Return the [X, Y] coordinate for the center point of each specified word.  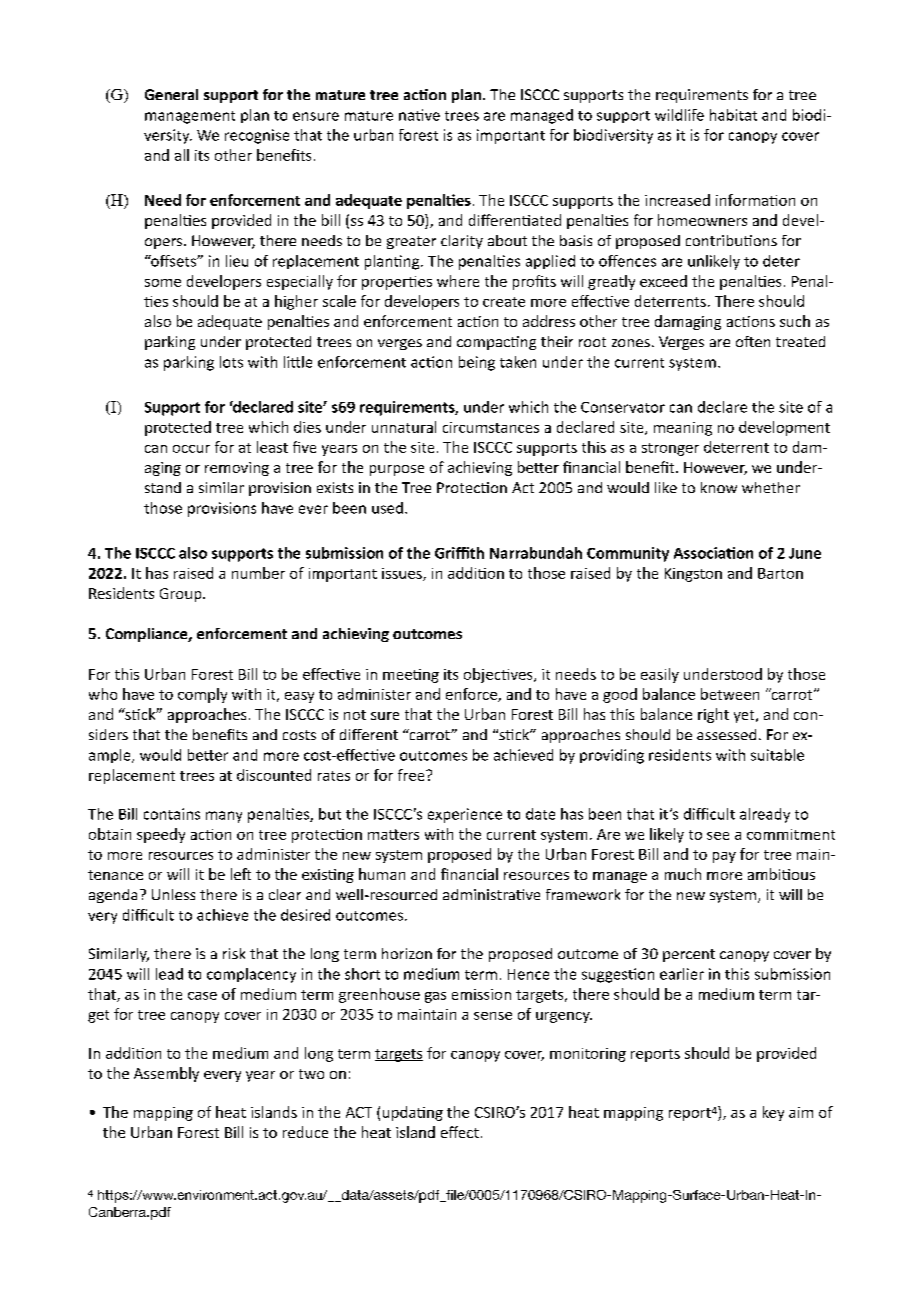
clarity [462, 242]
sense [493, 1016]
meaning [683, 429]
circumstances [491, 427]
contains [172, 814]
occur [191, 449]
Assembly [166, 1074]
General [171, 94]
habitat [733, 115]
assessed [726, 734]
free [412, 775]
